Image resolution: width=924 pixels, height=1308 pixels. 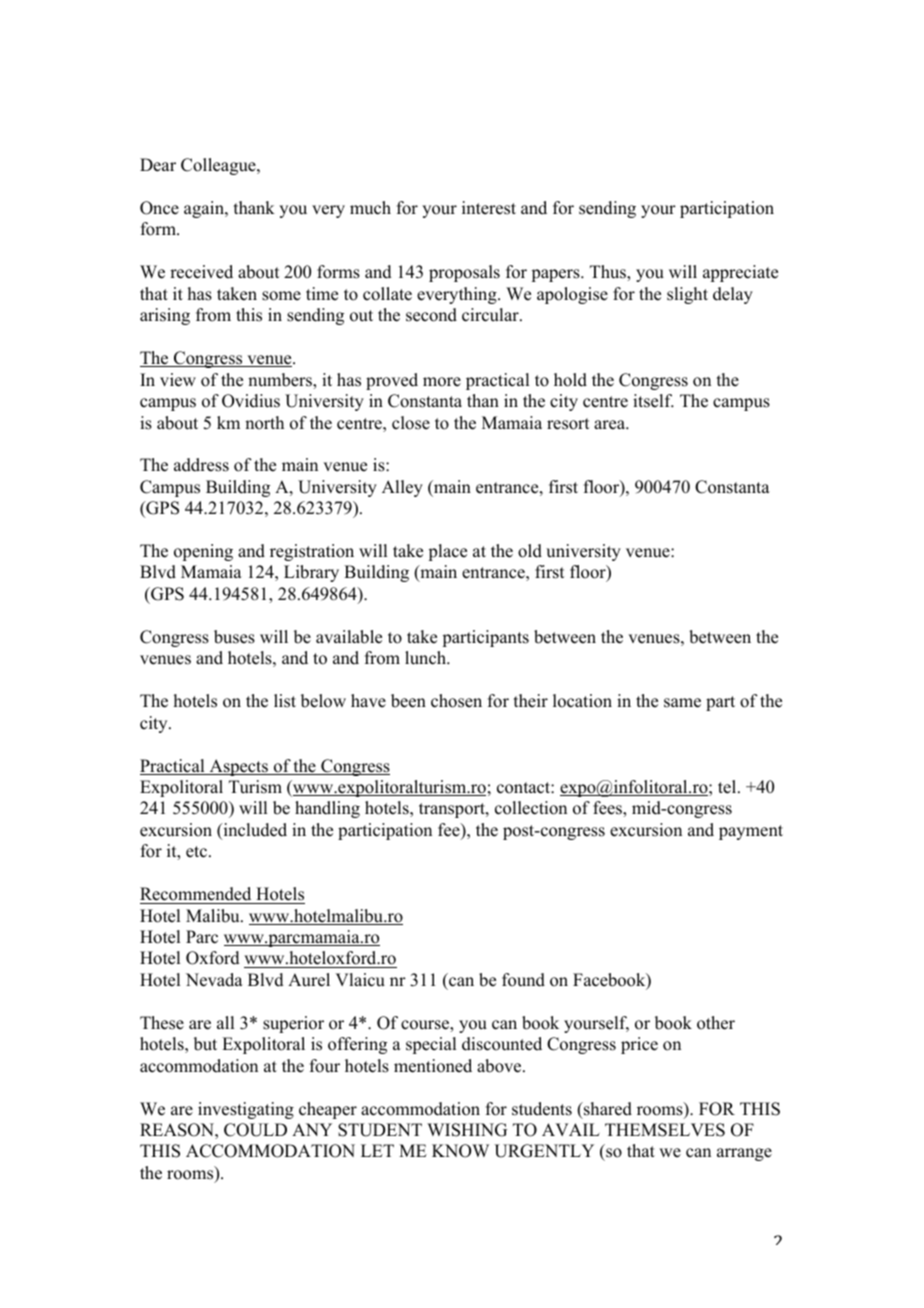 I want to click on appreciate, so click(x=740, y=273).
